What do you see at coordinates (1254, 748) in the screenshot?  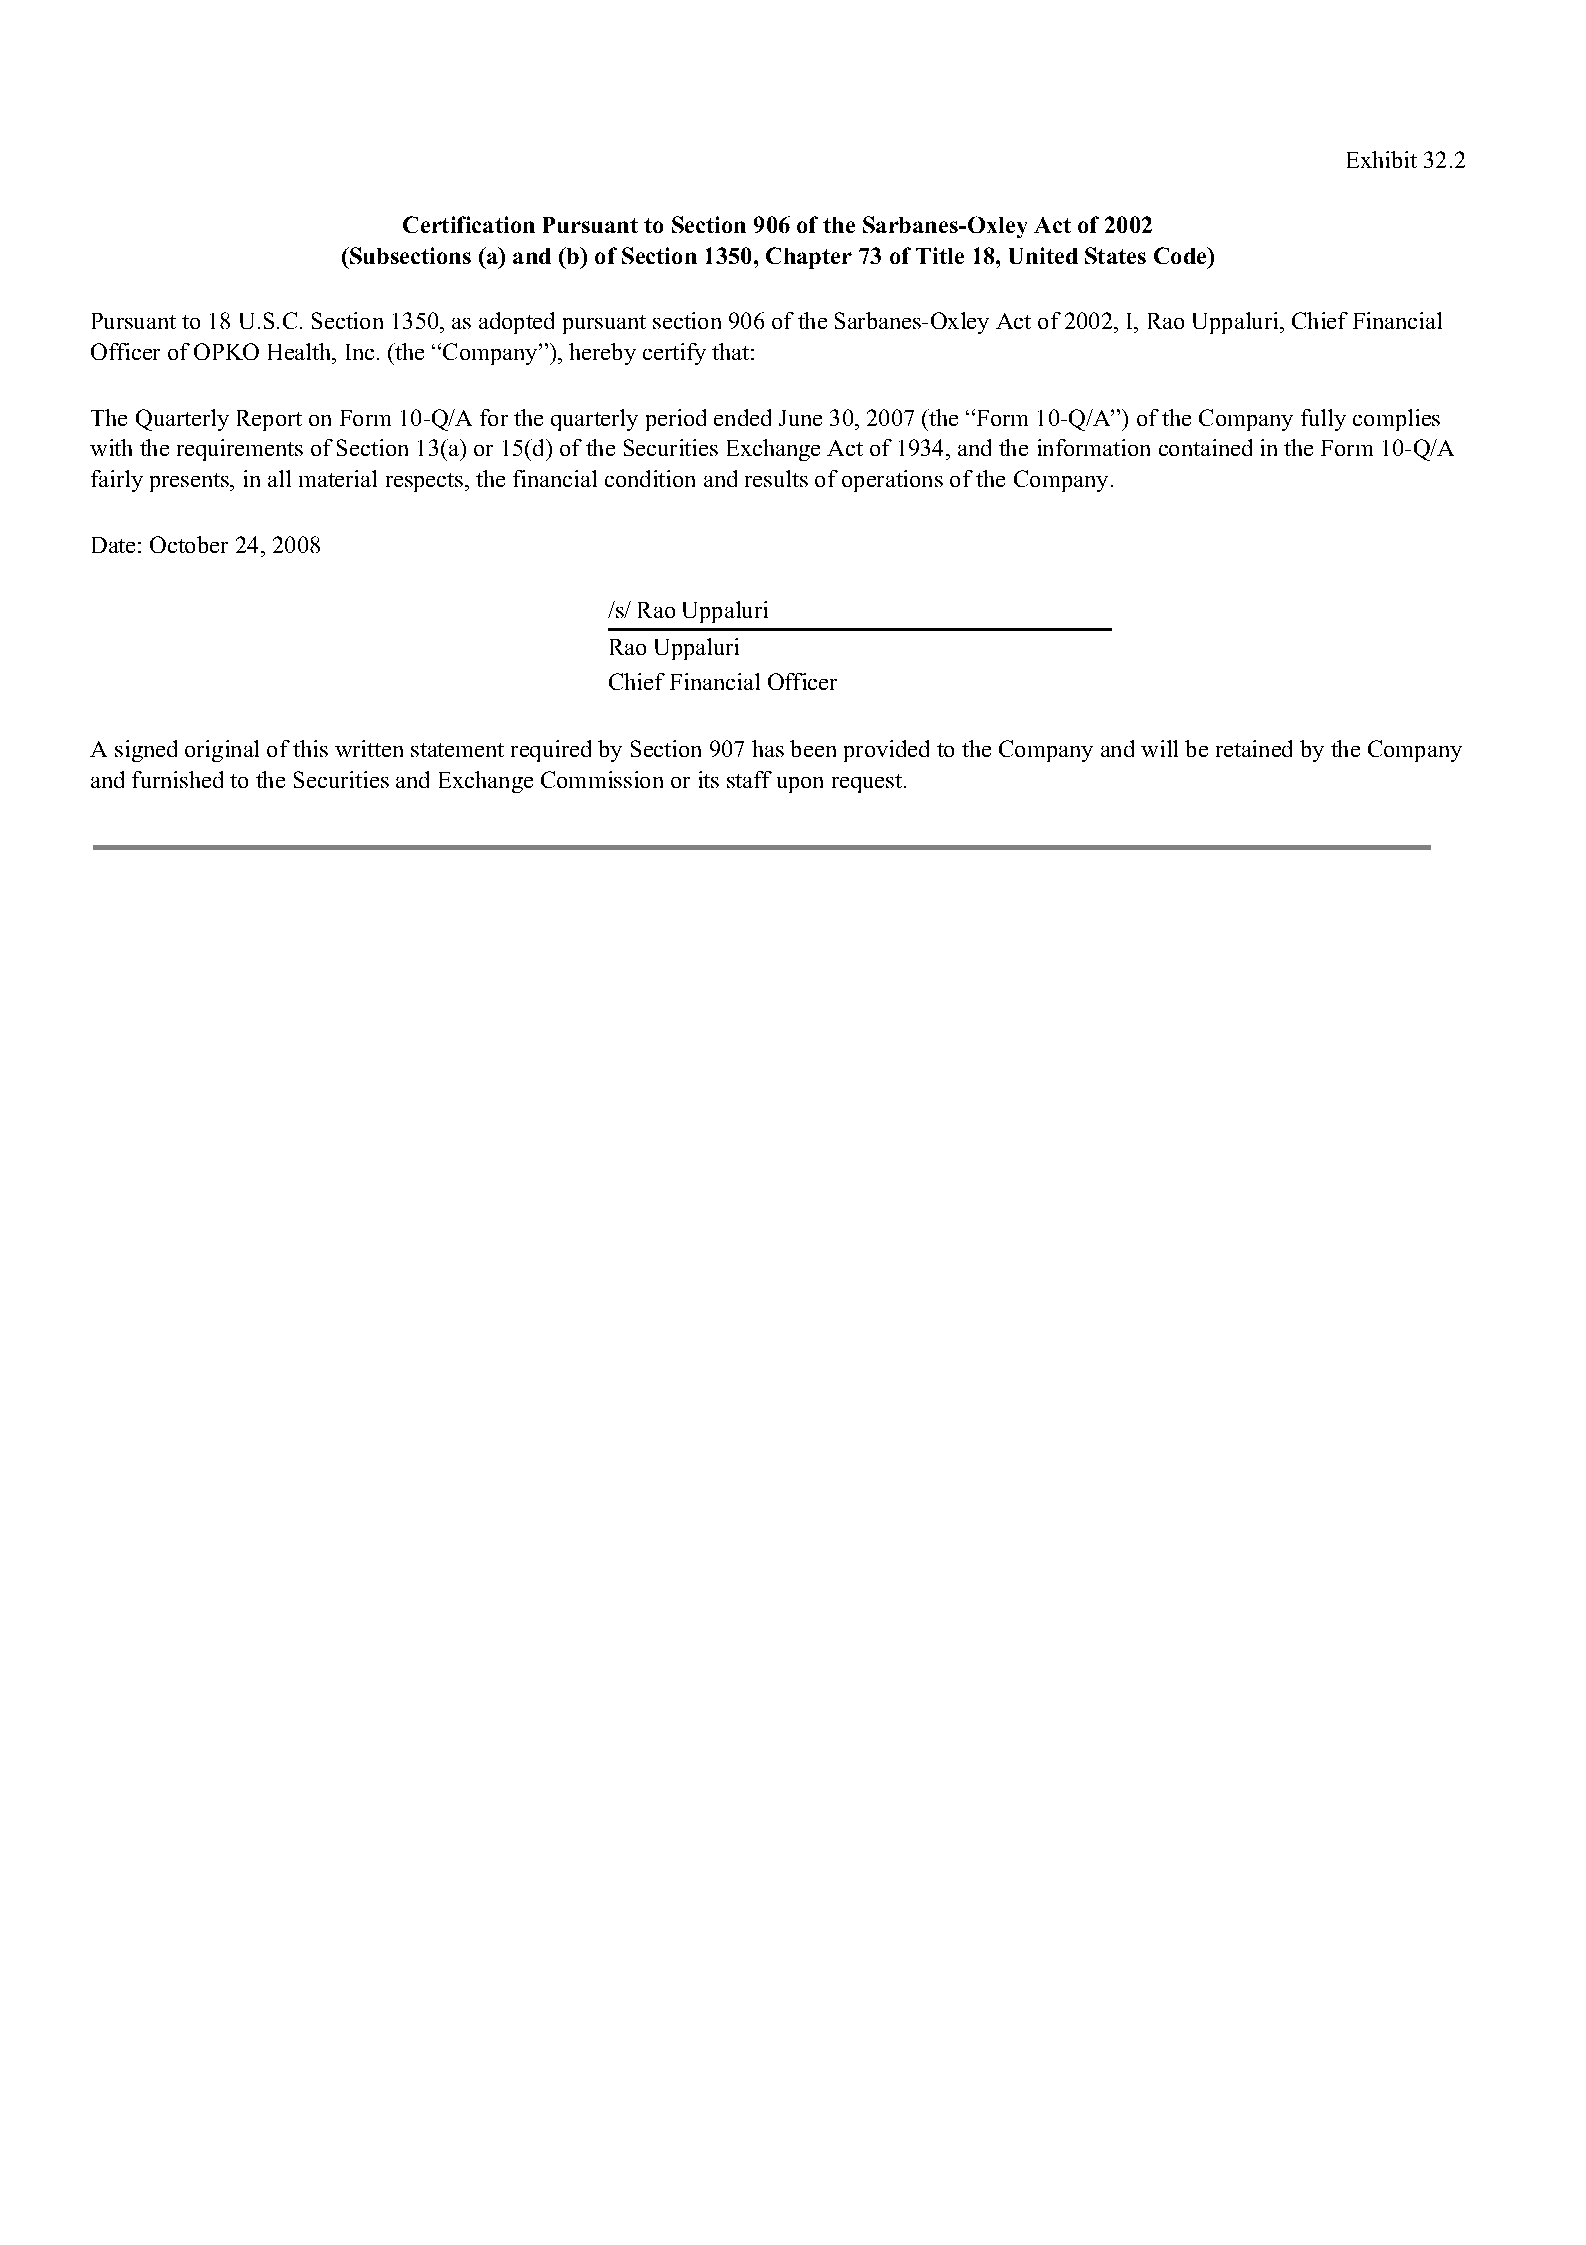 I see `retained` at bounding box center [1254, 748].
